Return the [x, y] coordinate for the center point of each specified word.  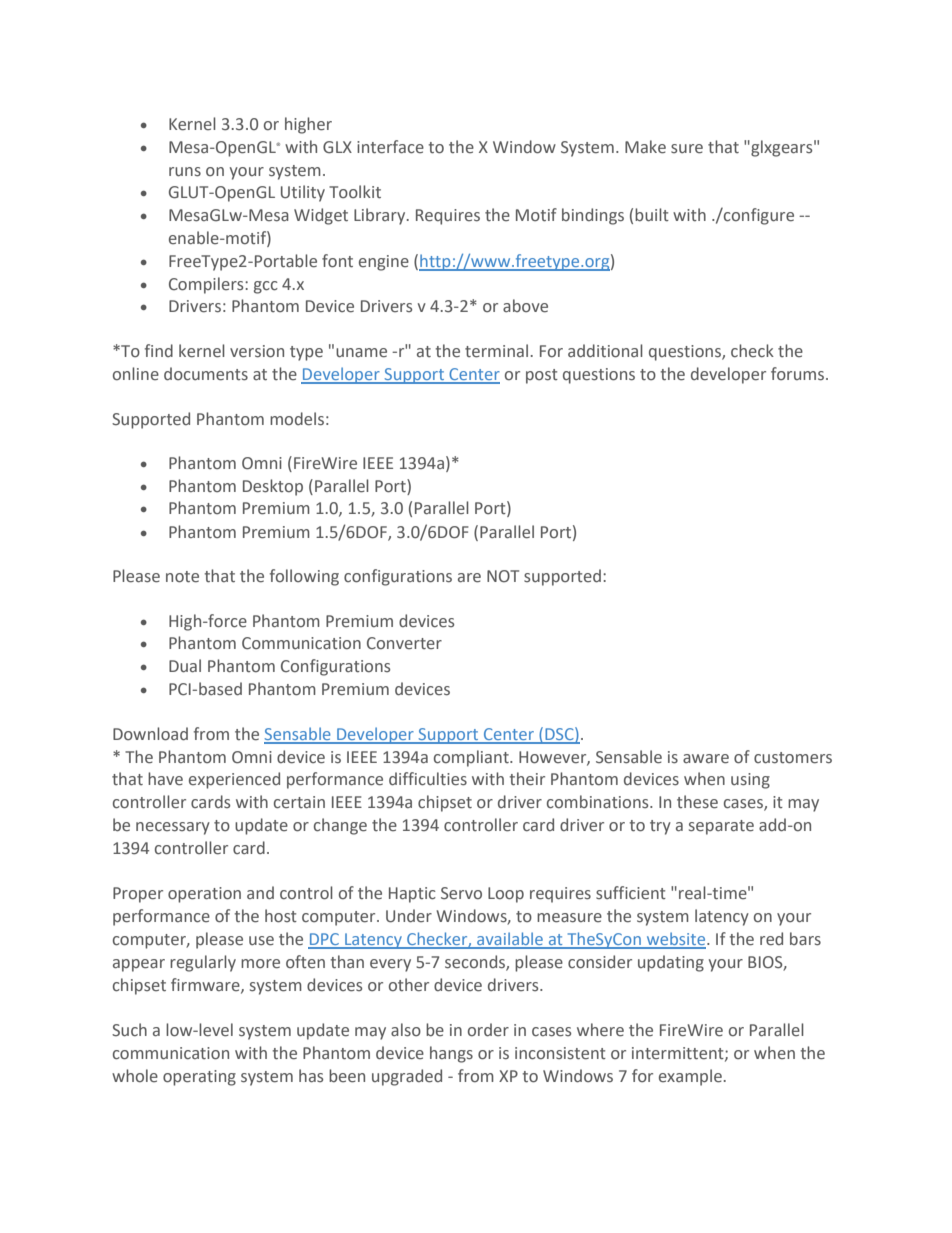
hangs [451, 1054]
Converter [404, 643]
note [182, 577]
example [690, 1077]
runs [185, 172]
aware [706, 759]
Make [645, 147]
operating [199, 1078]
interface [390, 147]
